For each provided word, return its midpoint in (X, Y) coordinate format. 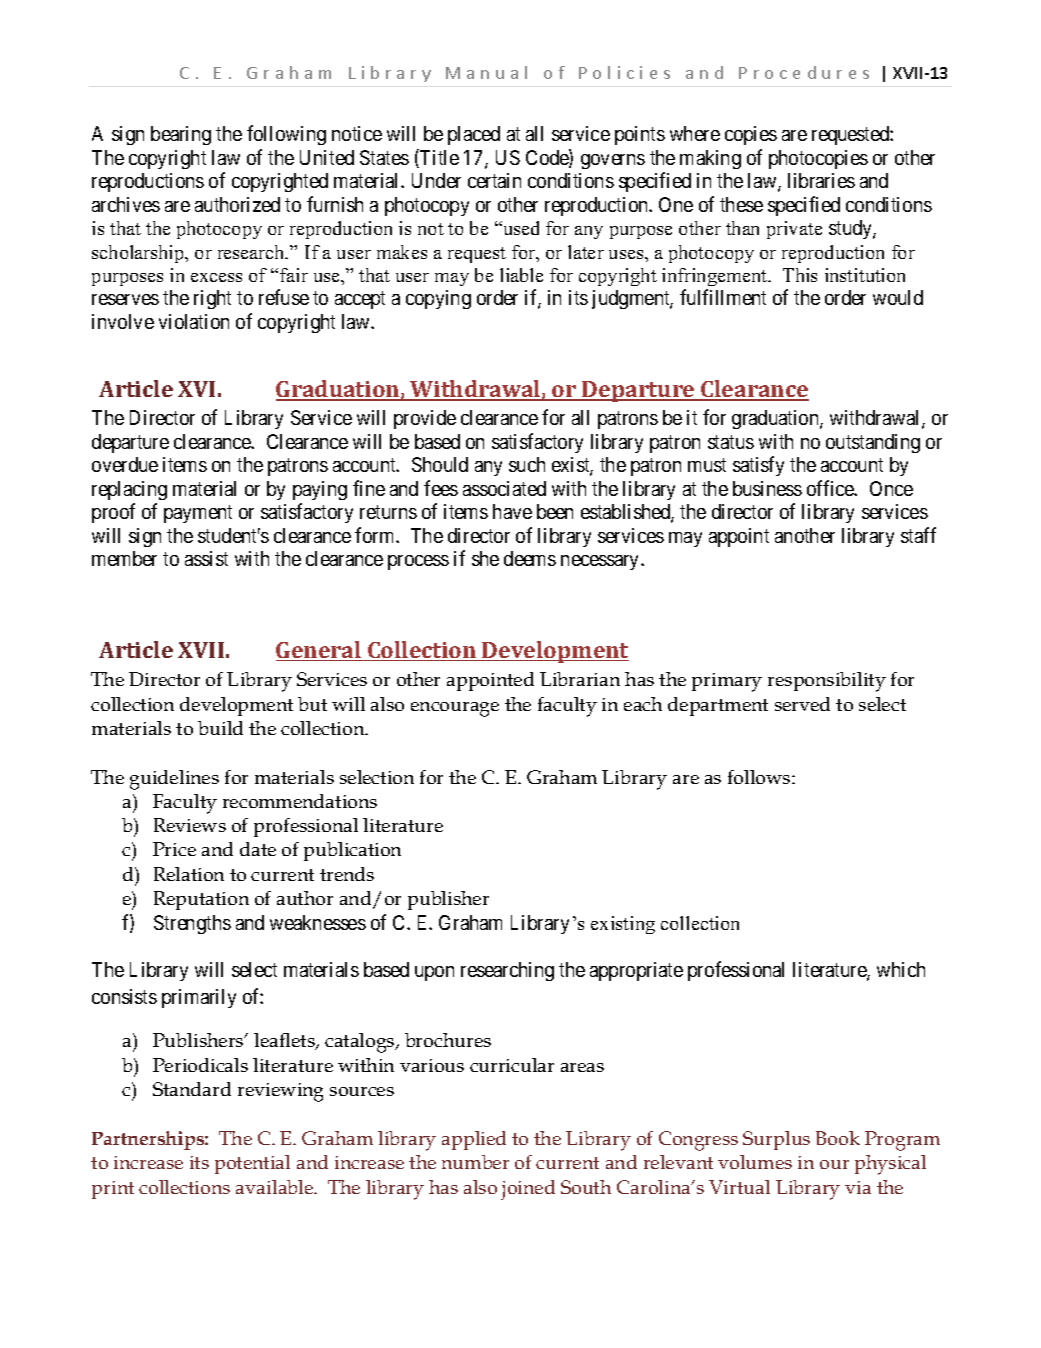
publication (352, 851)
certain (494, 180)
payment (198, 514)
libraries (821, 180)
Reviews (190, 825)
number (475, 1162)
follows (760, 777)
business (767, 488)
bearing (181, 135)
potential (252, 1164)
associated (504, 488)
